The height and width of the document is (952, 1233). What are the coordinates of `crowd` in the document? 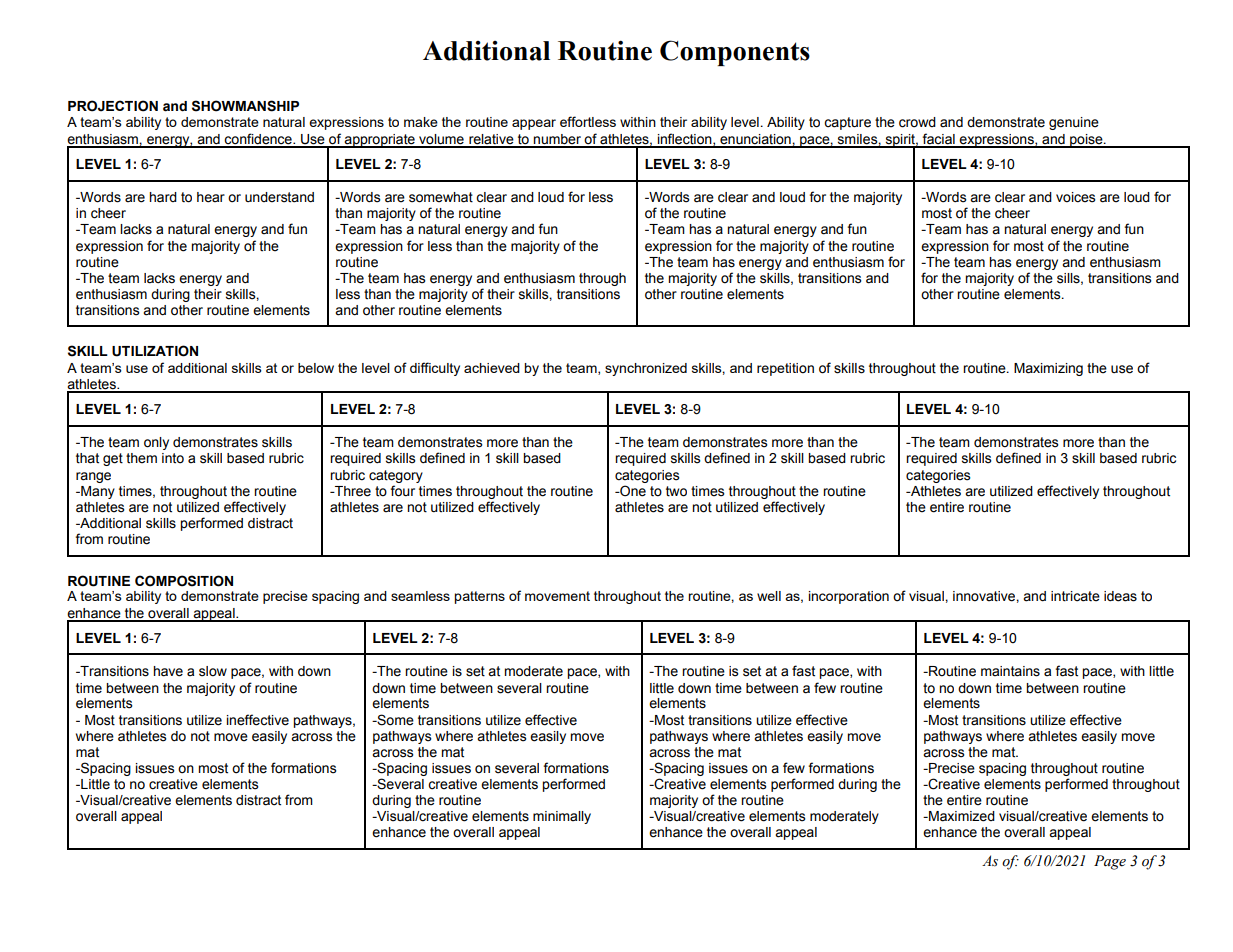 It's located at (917, 122).
